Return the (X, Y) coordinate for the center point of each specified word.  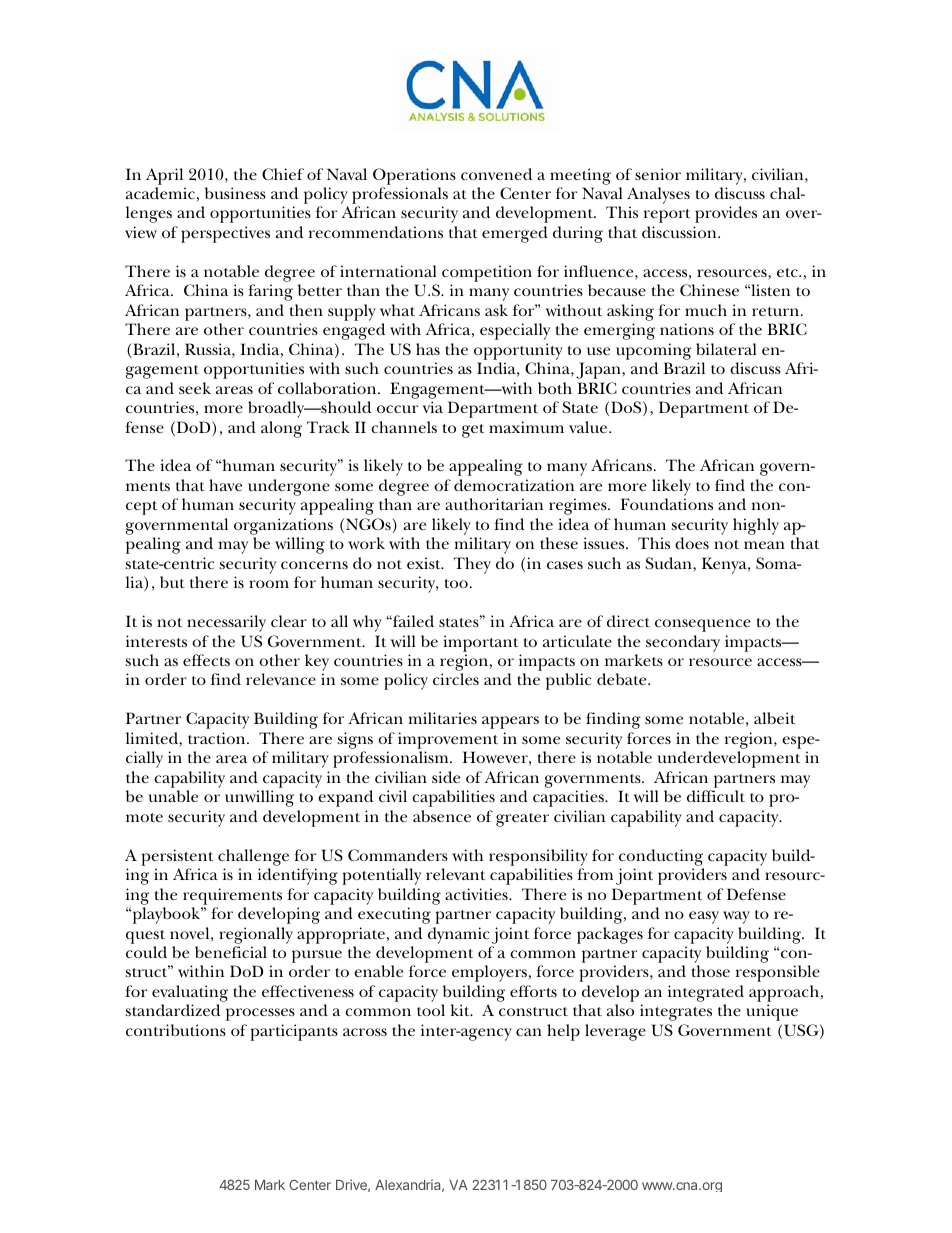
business (235, 193)
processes (260, 1014)
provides (726, 214)
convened (496, 174)
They (472, 565)
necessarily (226, 623)
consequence (703, 625)
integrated (706, 993)
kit (461, 1010)
